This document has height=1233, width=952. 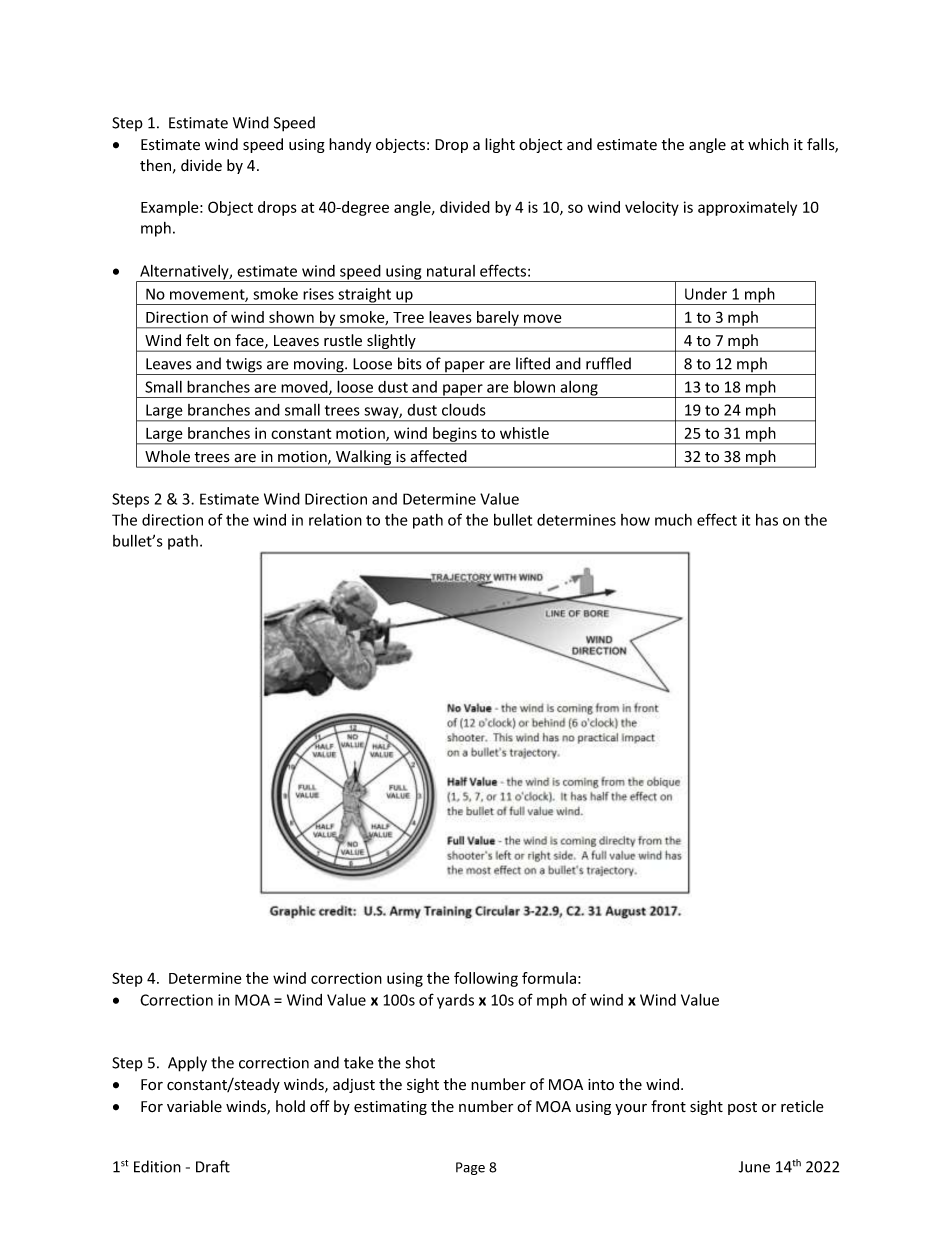 What do you see at coordinates (747, 208) in the document?
I see `approximately` at bounding box center [747, 208].
